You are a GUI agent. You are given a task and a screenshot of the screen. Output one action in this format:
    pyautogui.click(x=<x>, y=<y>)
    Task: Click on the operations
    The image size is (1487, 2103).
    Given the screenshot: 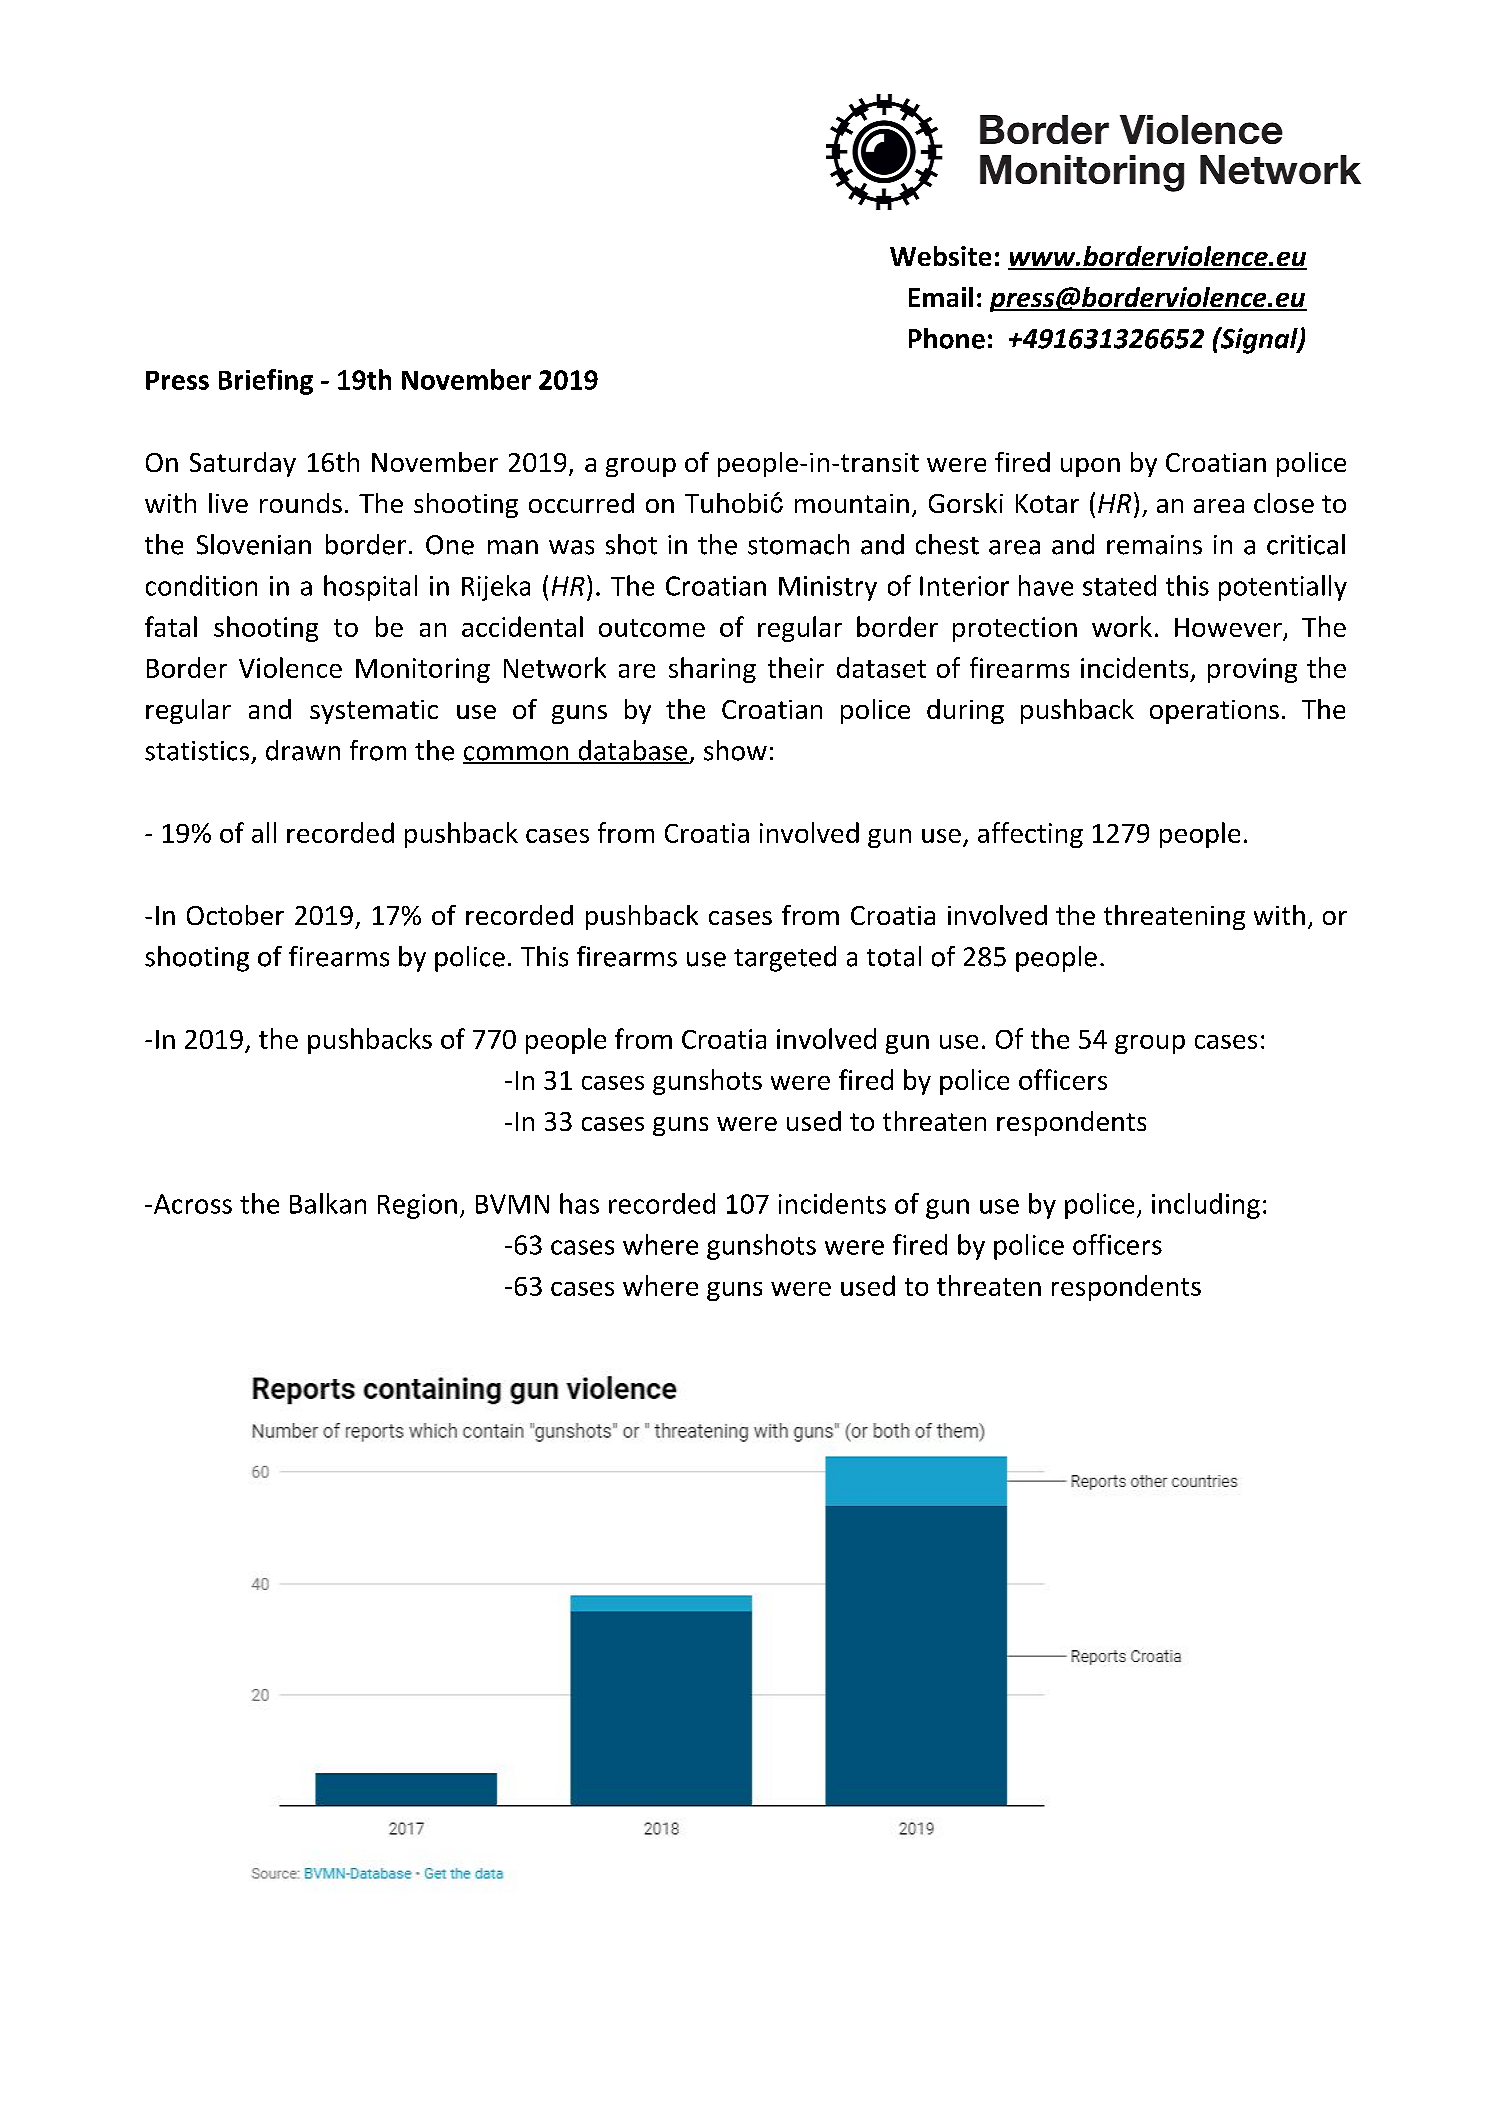 What is the action you would take?
    pyautogui.click(x=1214, y=712)
